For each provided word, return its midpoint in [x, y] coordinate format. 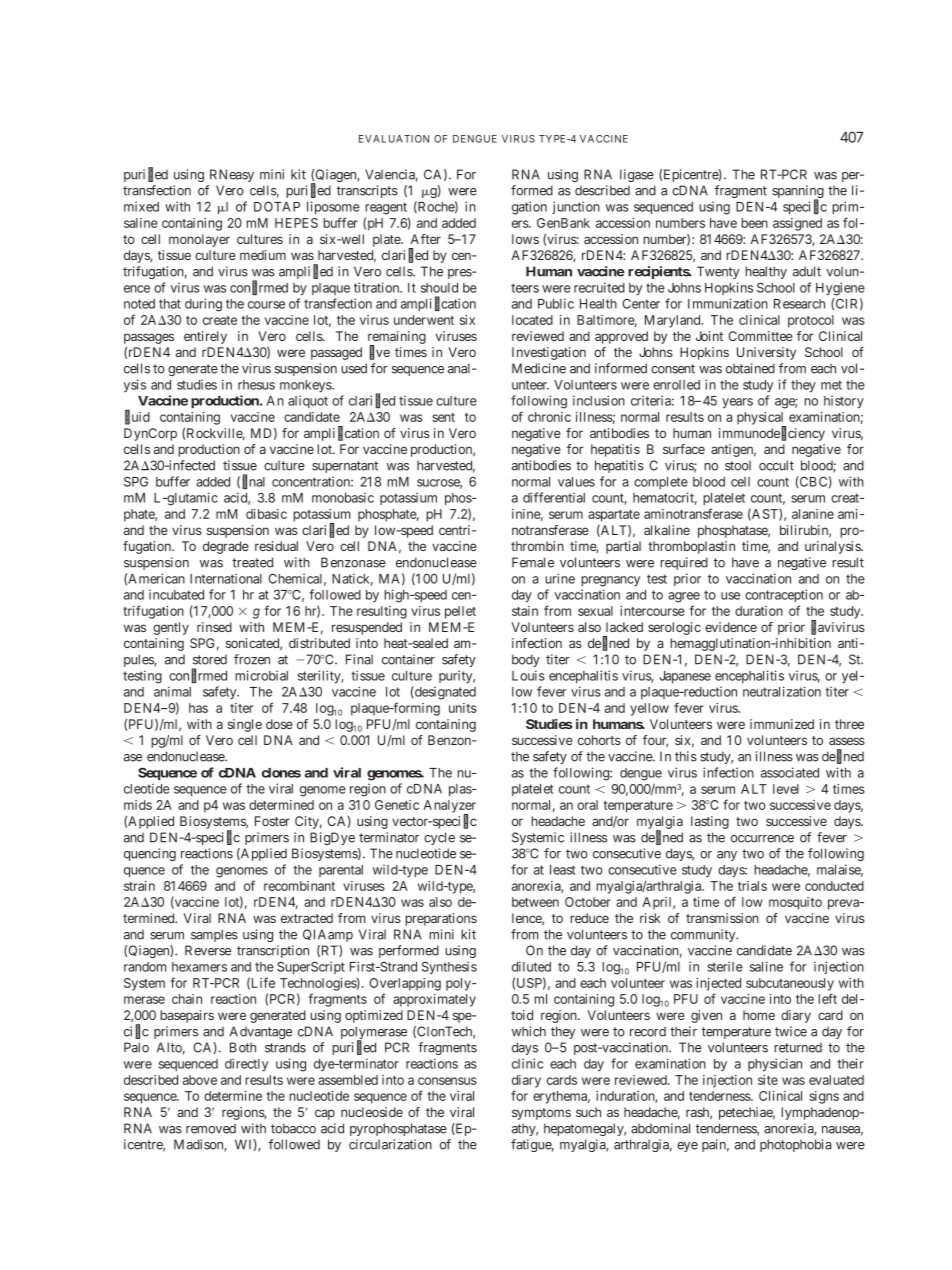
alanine [813, 514]
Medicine [539, 368]
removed [211, 1128]
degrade [226, 547]
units [463, 708]
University [766, 353]
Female [533, 562]
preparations [441, 919]
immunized [782, 724]
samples [214, 935]
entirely [205, 337]
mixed [141, 206]
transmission [722, 918]
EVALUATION [394, 139]
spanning [798, 193]
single [245, 725]
